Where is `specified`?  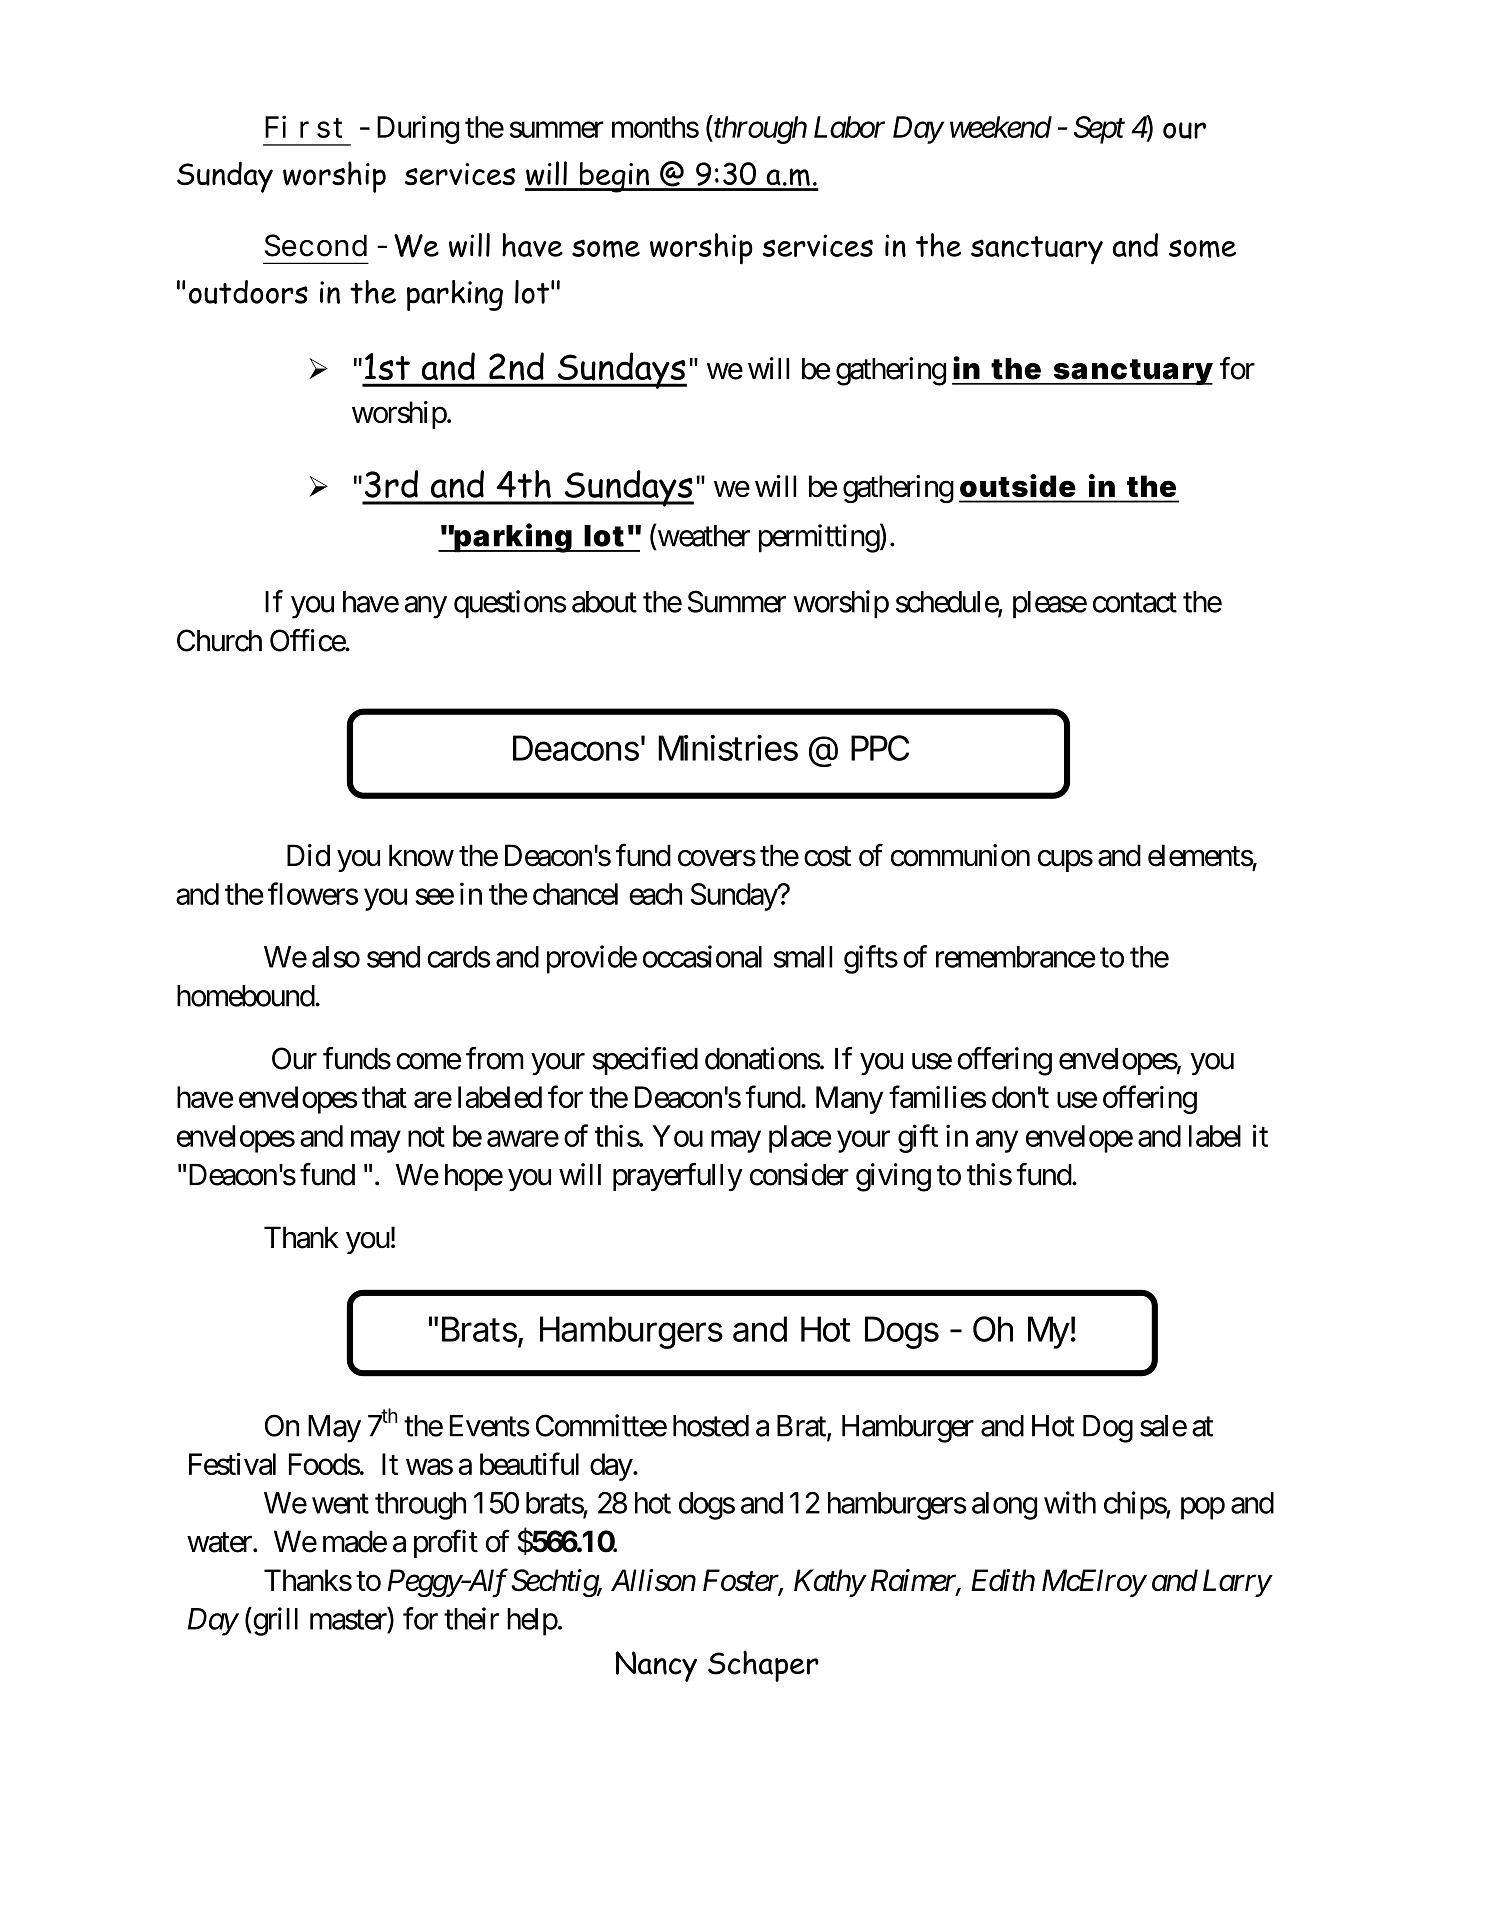 specified is located at coordinates (645, 1061).
